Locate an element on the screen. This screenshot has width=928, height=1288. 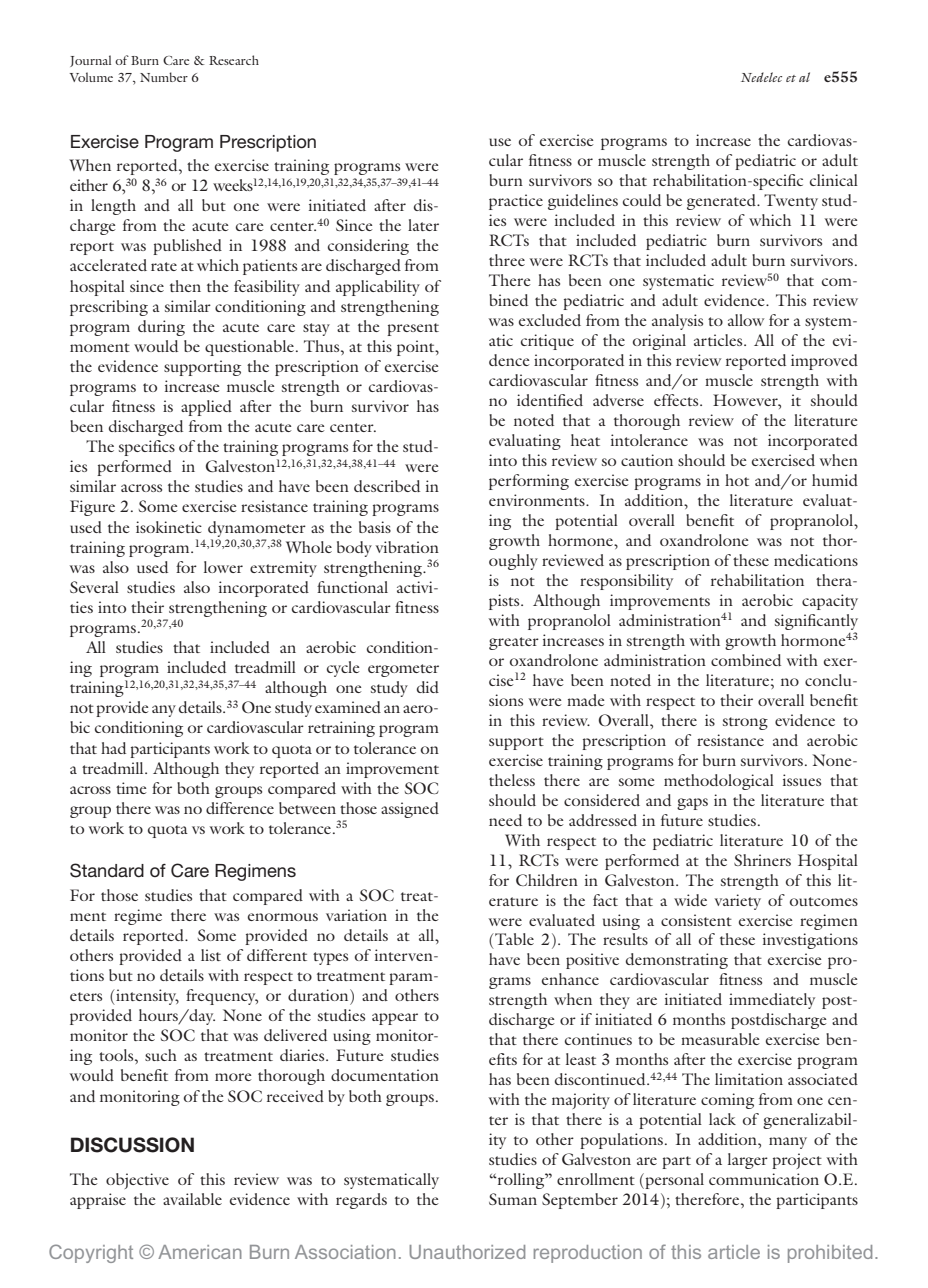
methodological is located at coordinates (719, 782).
